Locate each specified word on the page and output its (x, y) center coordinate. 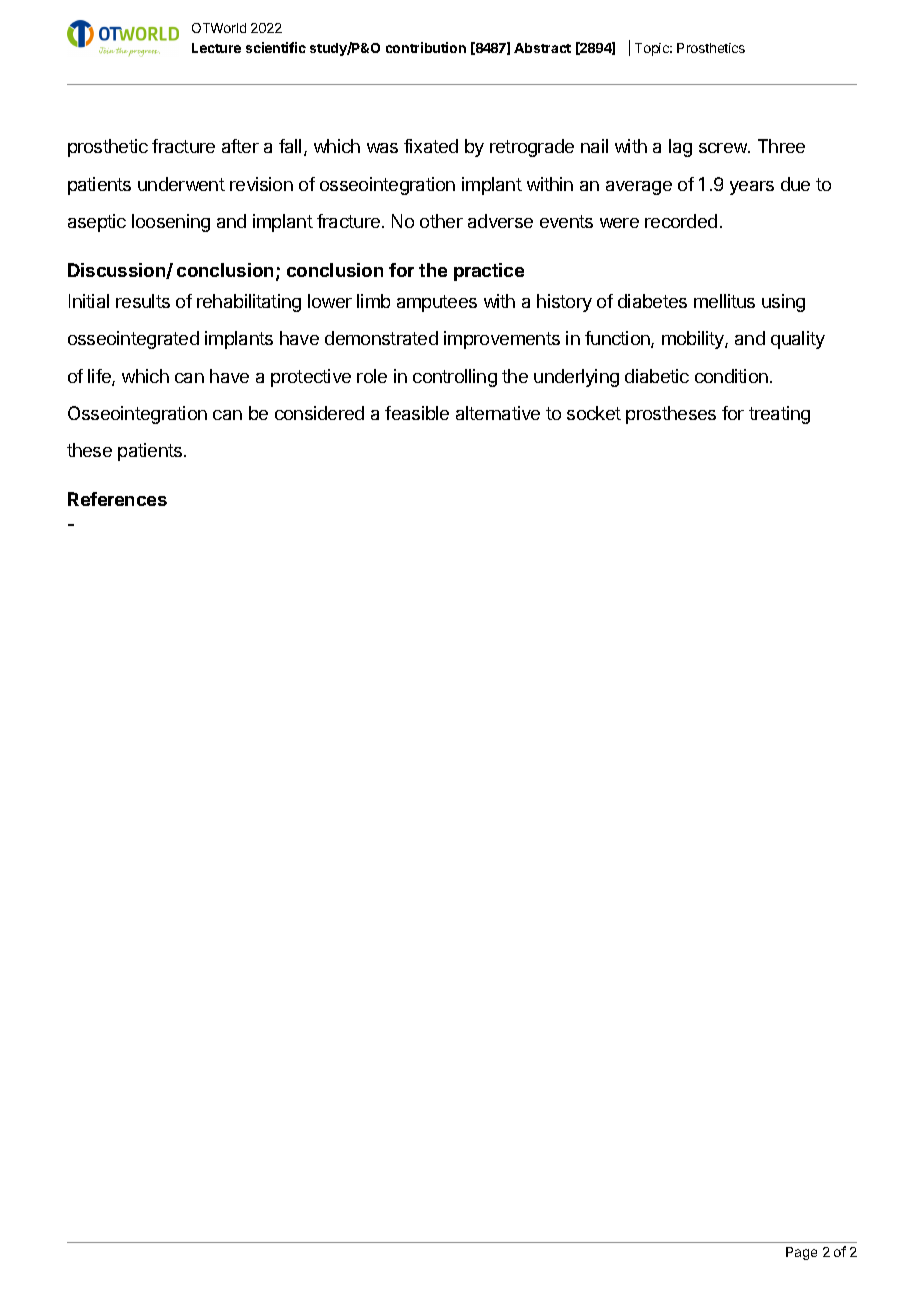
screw (724, 148)
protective (311, 378)
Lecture (216, 48)
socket (594, 413)
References (117, 499)
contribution (426, 47)
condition (731, 376)
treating (779, 415)
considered (319, 413)
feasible (417, 413)
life (100, 377)
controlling (455, 378)
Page (801, 1253)
